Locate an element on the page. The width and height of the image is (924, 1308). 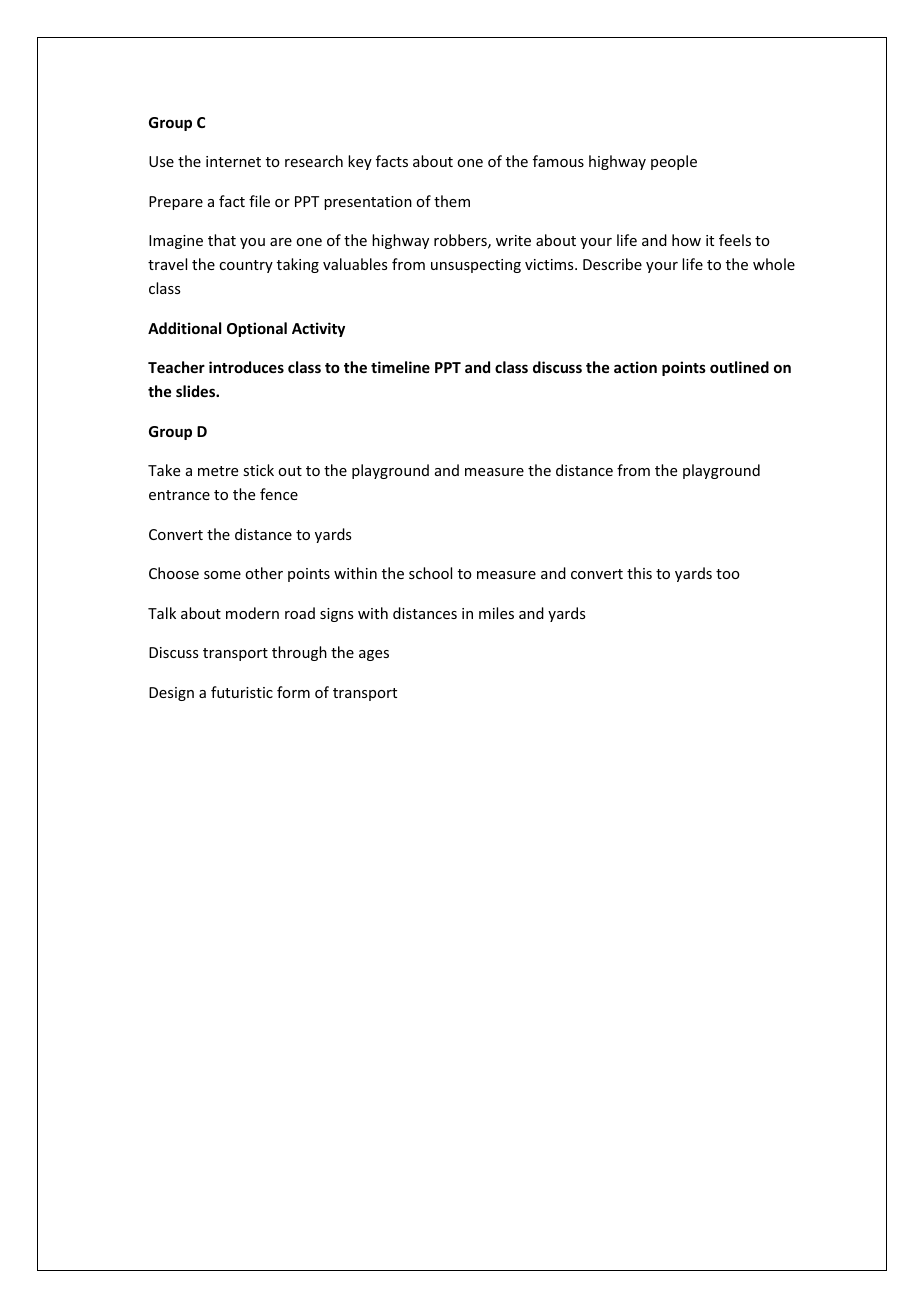
futuristic is located at coordinates (242, 692).
